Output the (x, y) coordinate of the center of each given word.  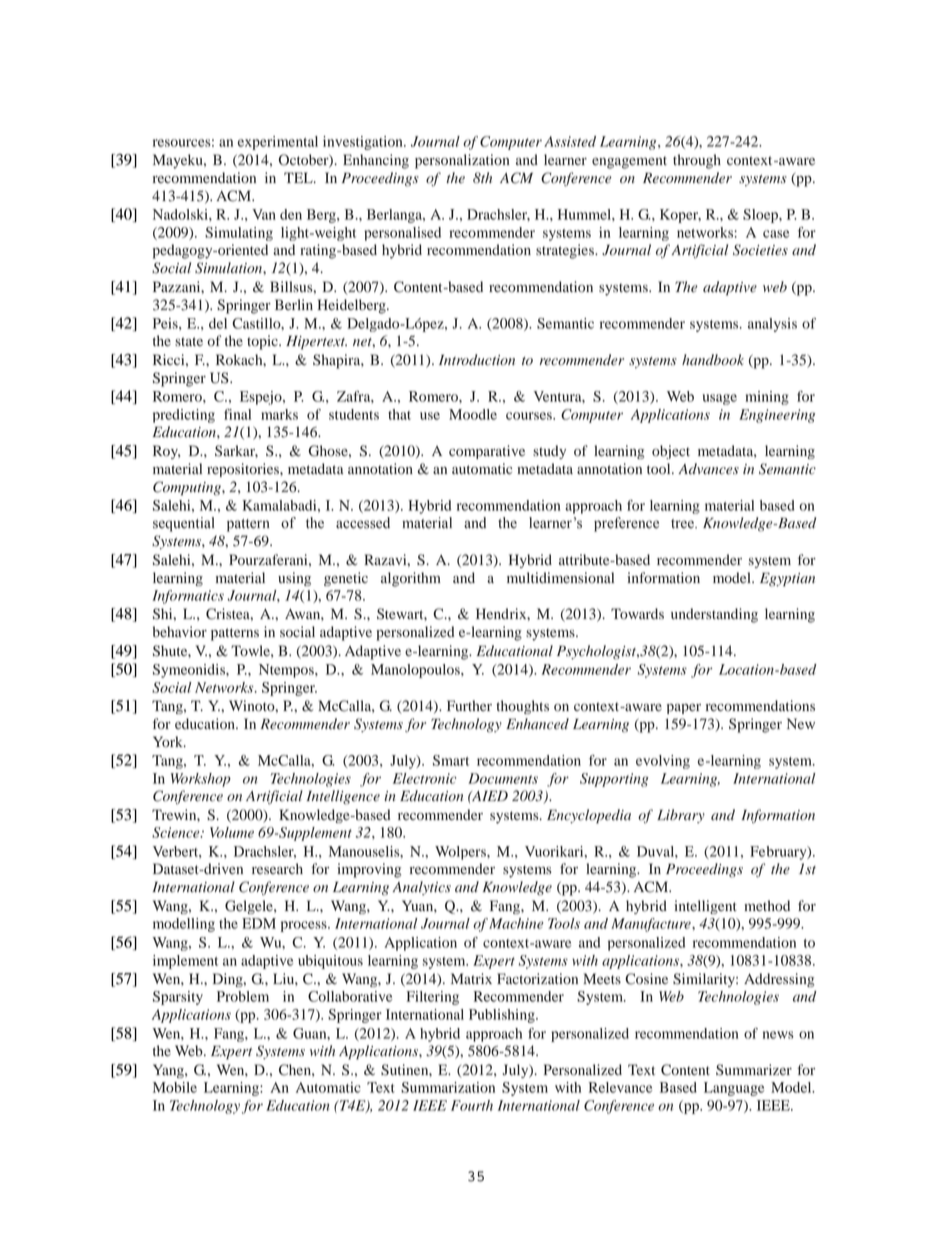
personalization (462, 161)
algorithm (411, 579)
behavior (180, 632)
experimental (278, 143)
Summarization (448, 1087)
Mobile (175, 1087)
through (697, 161)
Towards (637, 614)
